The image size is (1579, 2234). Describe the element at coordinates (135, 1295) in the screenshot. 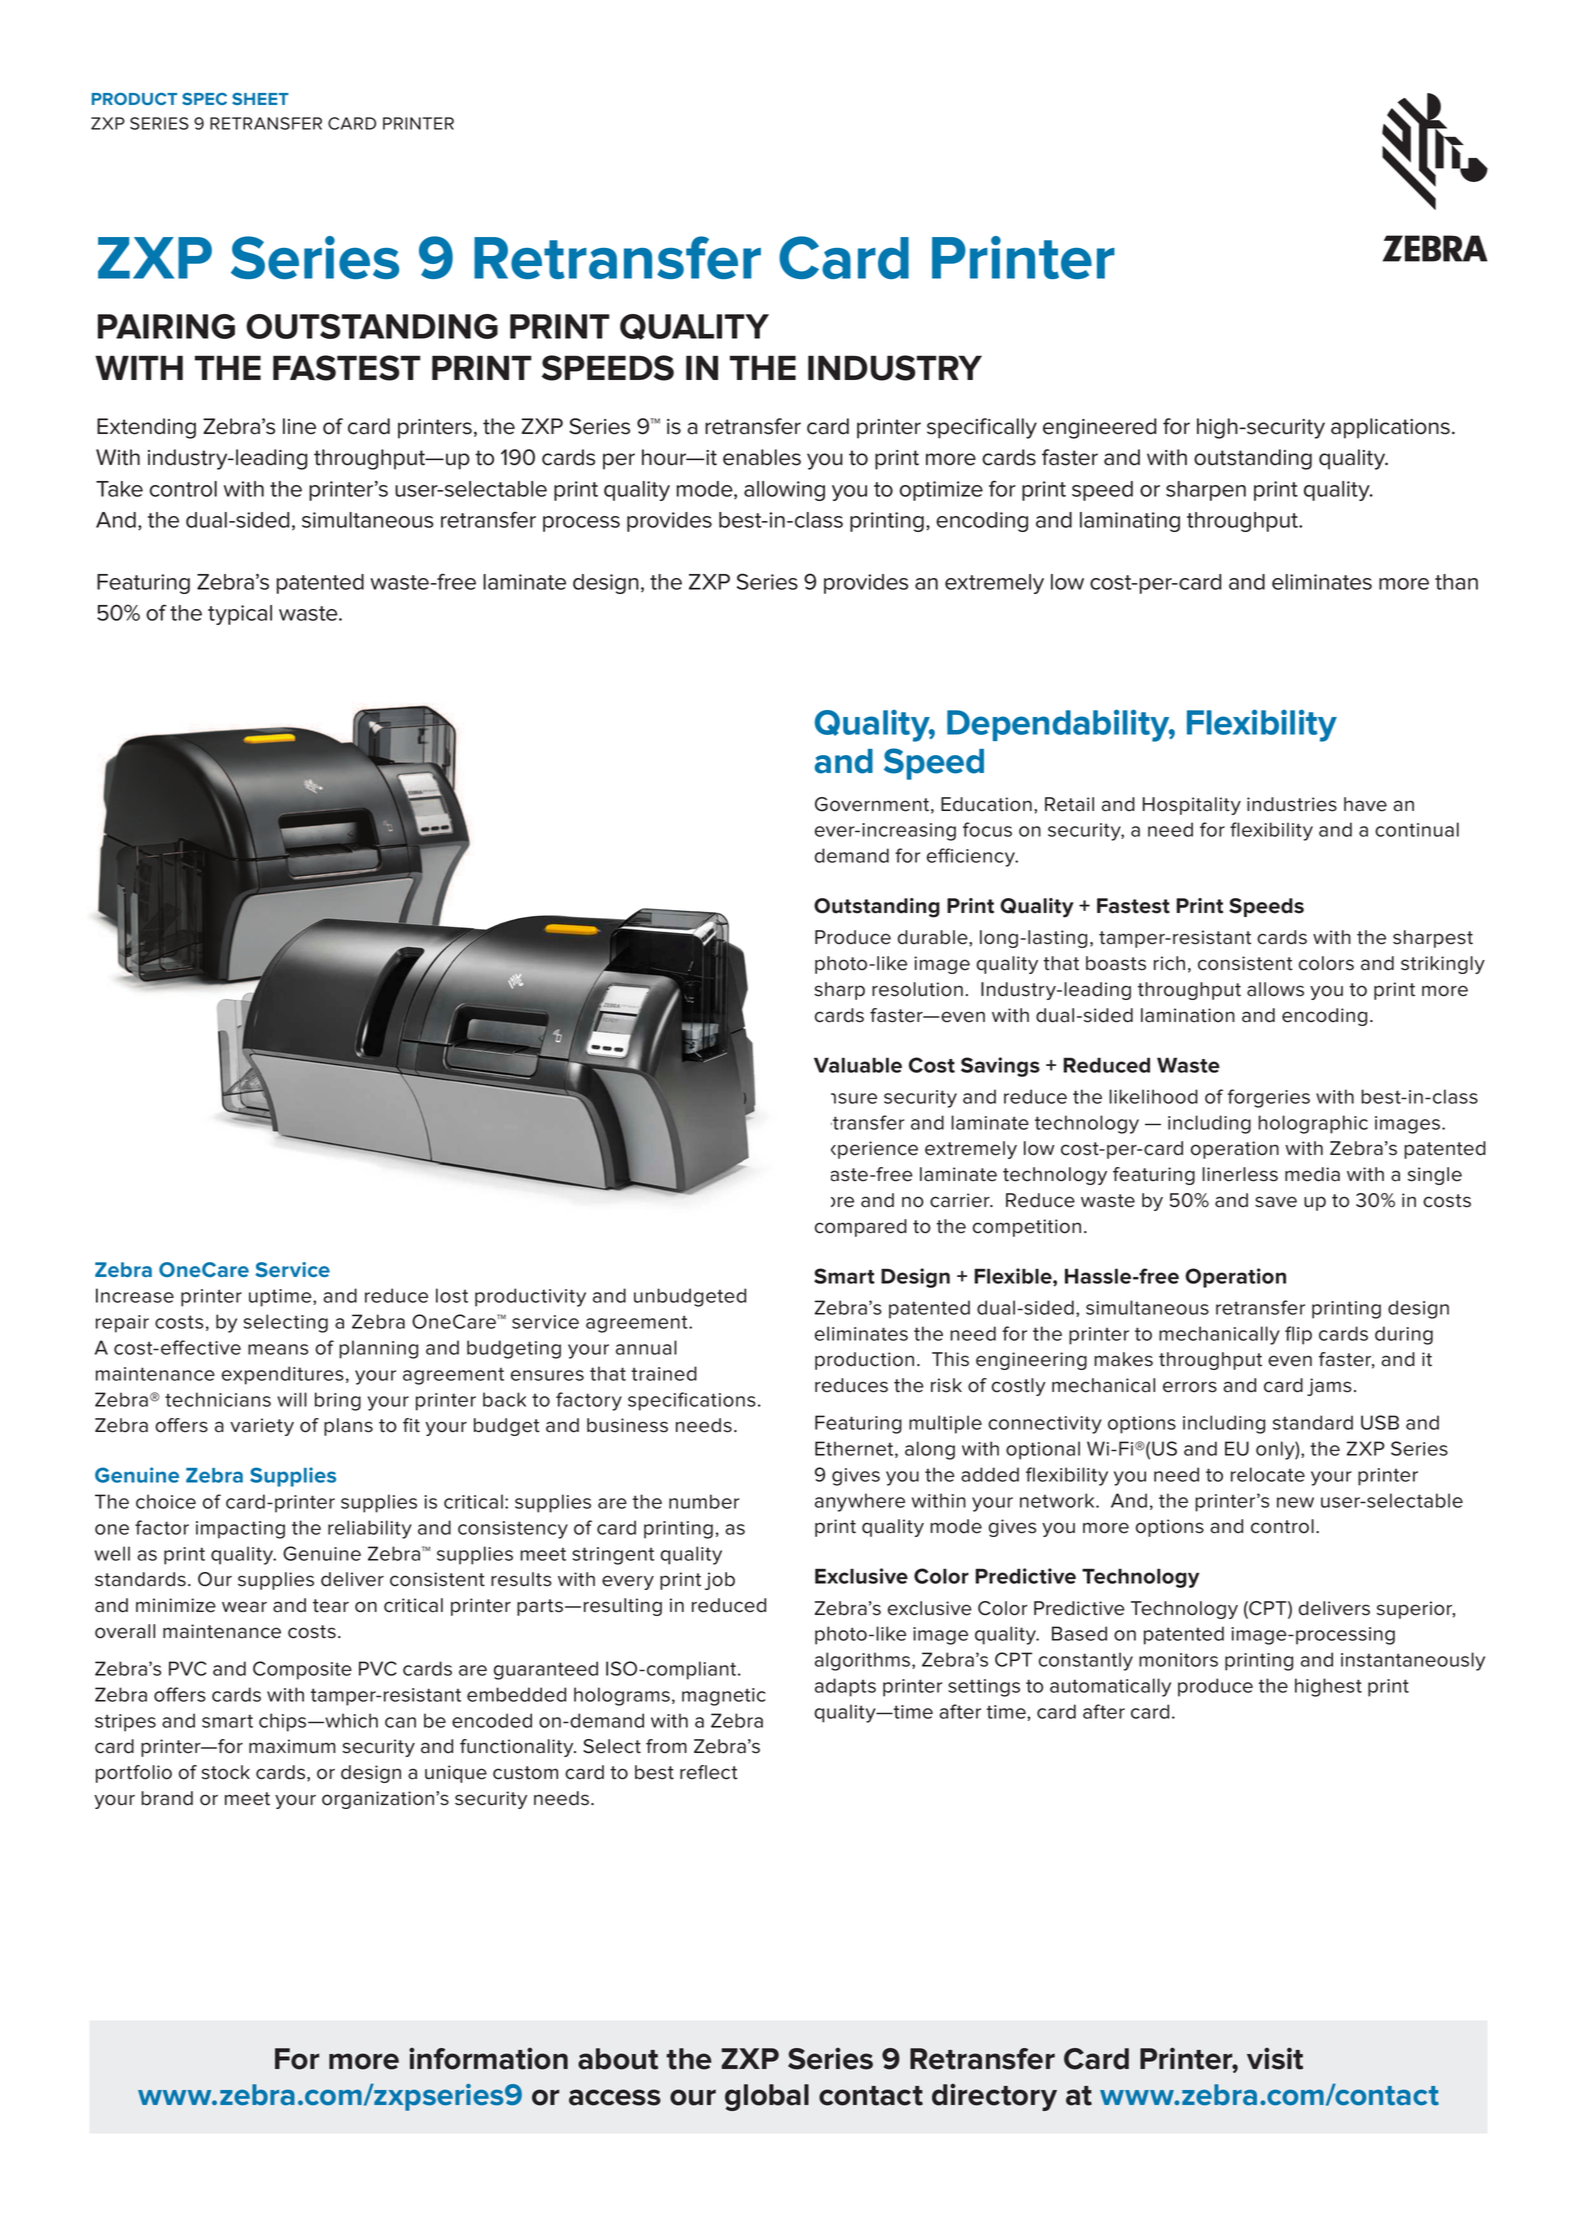

I see `Increase` at that location.
